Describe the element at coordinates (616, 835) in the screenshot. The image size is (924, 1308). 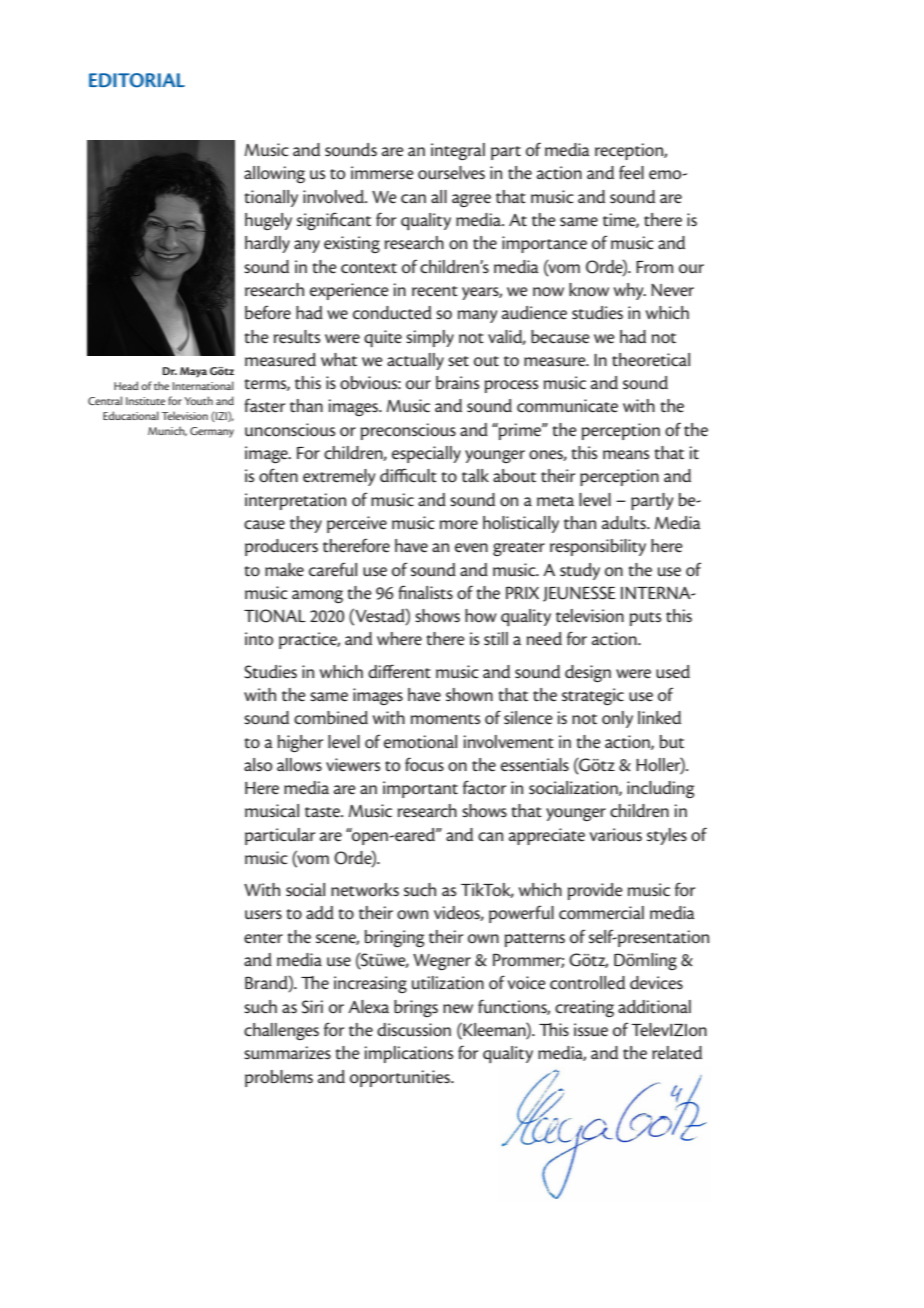
I see `various` at that location.
